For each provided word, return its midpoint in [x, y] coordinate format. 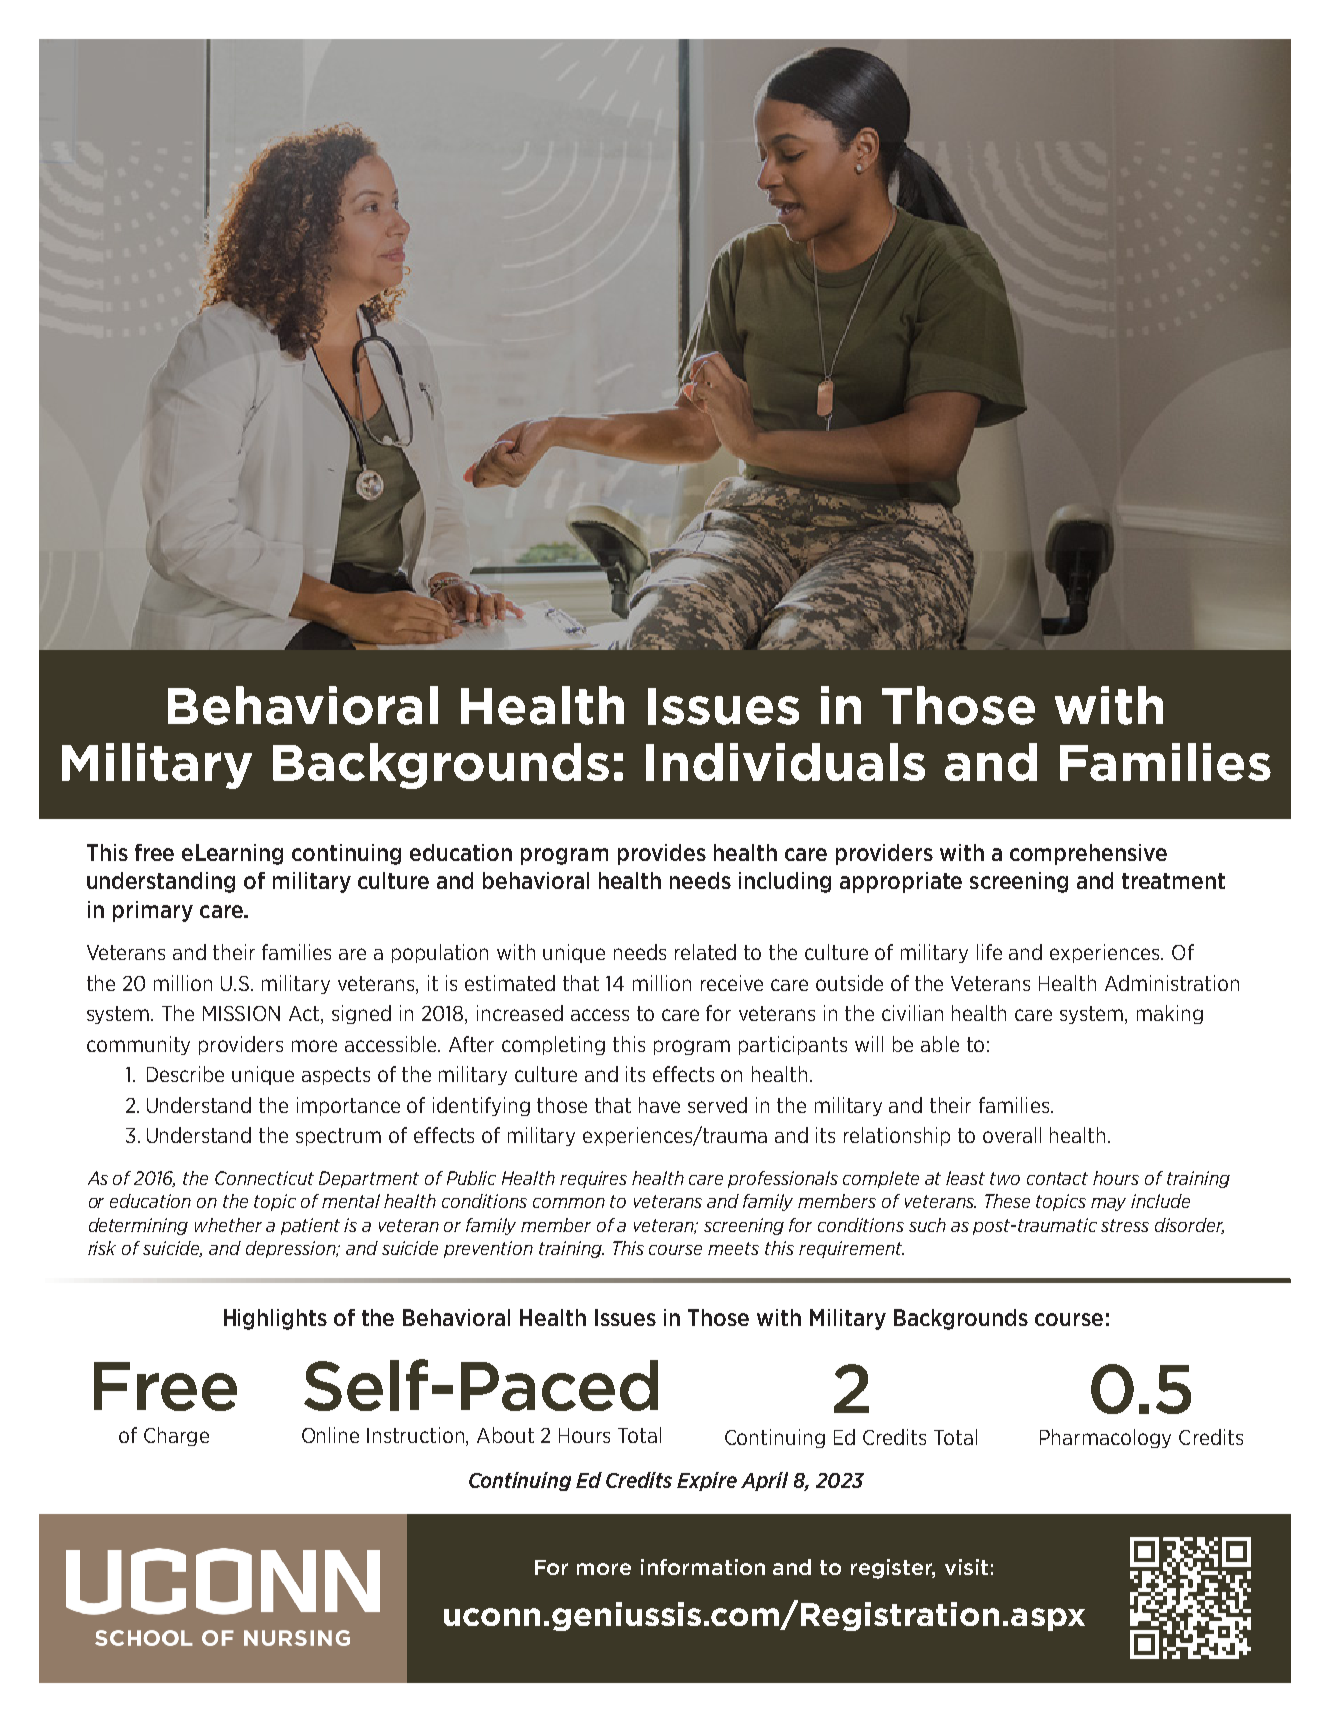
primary [153, 911]
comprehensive [1088, 854]
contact [1057, 1178]
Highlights [275, 1319]
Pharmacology [1105, 1438]
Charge [176, 1436]
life [989, 952]
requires [593, 1179]
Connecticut [264, 1178]
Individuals [785, 762]
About [505, 1435]
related [705, 952]
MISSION [241, 1013]
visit [966, 1567]
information [703, 1567]
